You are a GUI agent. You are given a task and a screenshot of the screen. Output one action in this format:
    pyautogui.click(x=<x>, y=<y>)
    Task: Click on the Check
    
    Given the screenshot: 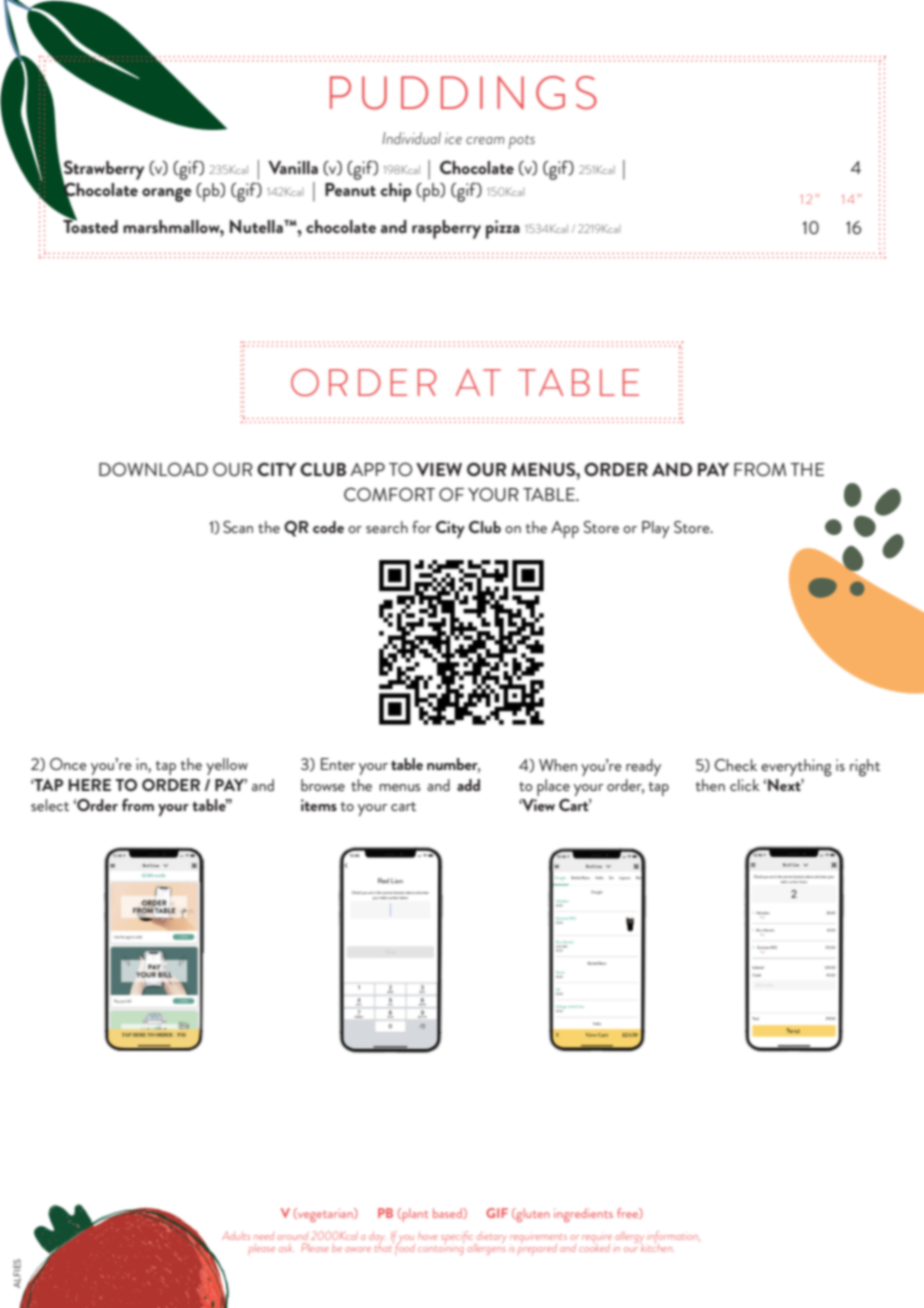 What is the action you would take?
    pyautogui.click(x=735, y=765)
